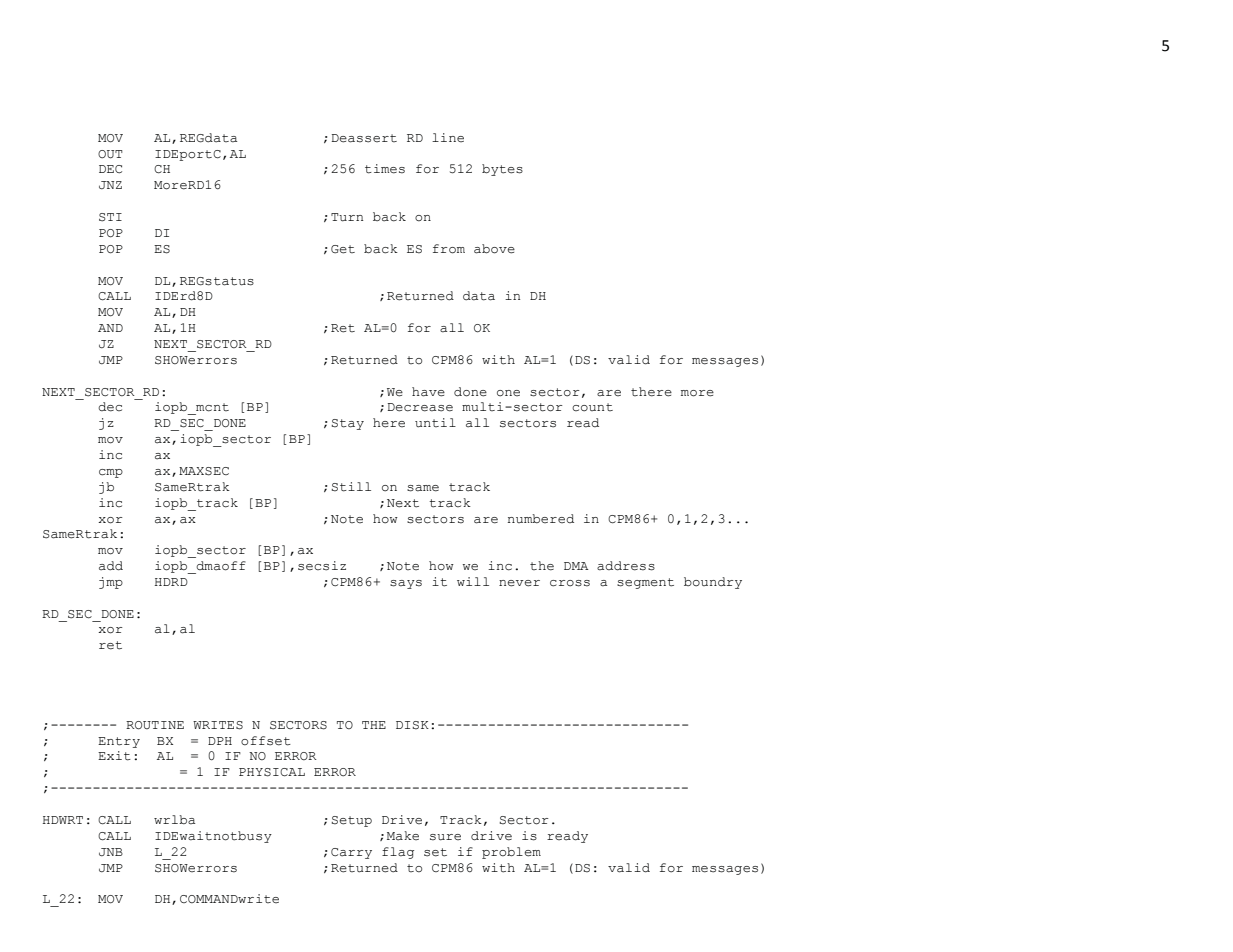 Image resolution: width=1233 pixels, height=952 pixels. I want to click on line, so click(448, 138).
